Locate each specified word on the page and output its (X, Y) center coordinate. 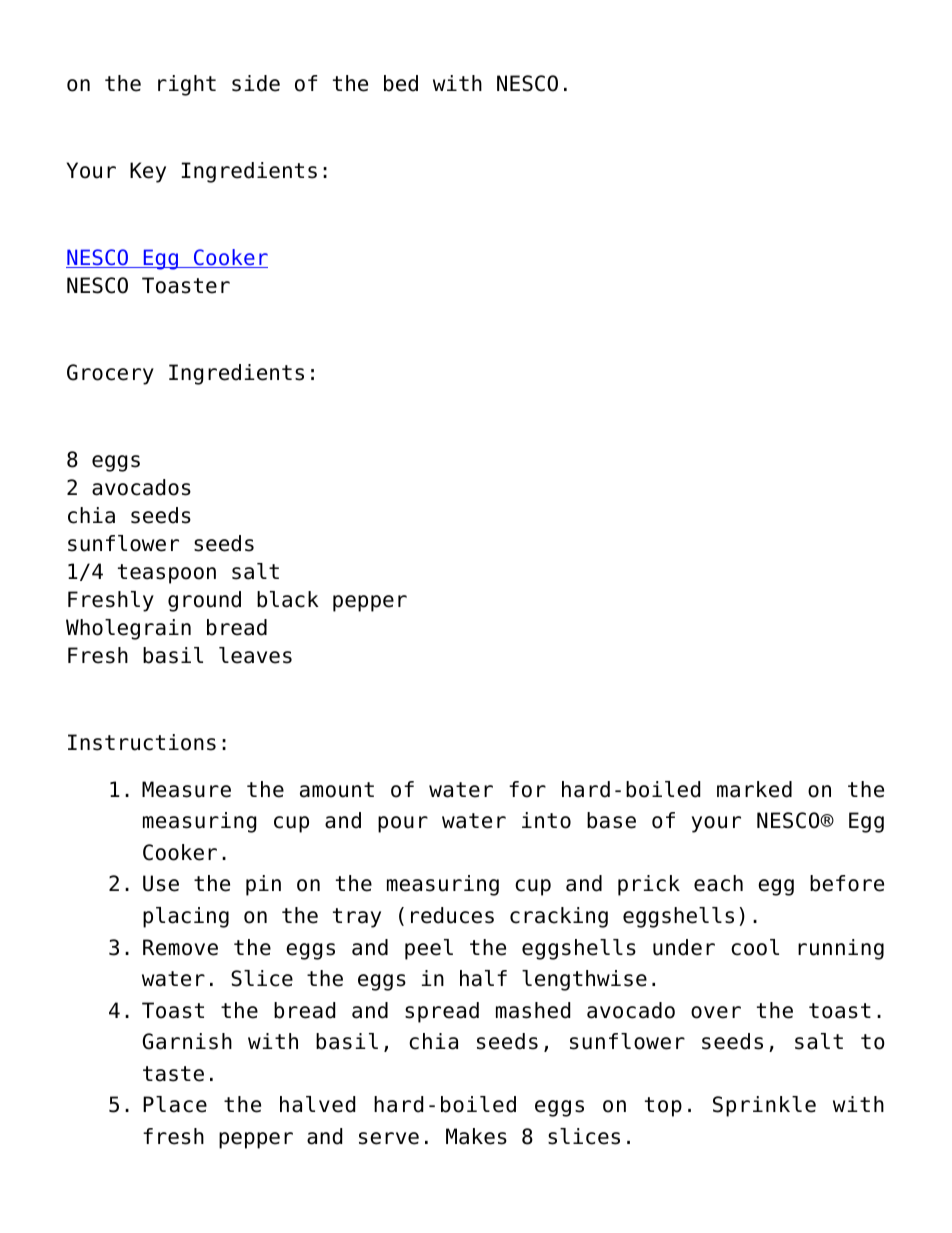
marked (754, 789)
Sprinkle (764, 1106)
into (546, 820)
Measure (186, 789)
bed (401, 83)
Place (175, 1104)
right (187, 85)
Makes (476, 1136)
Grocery (110, 374)
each (718, 883)
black (288, 599)
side (256, 83)
